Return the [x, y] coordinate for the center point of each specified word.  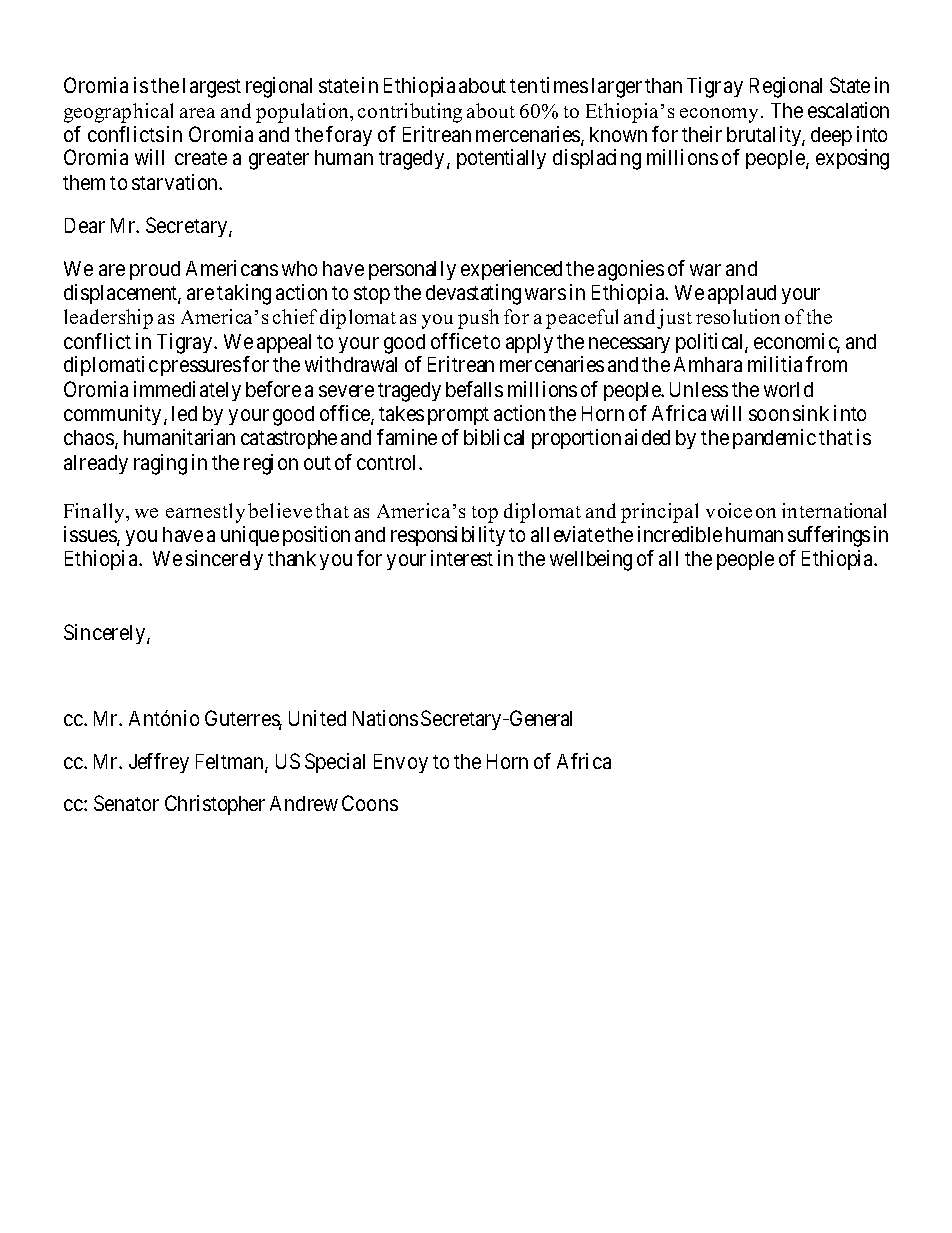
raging [160, 464]
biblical [494, 437]
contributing [410, 113]
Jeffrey [159, 763]
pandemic [774, 439]
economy [719, 115]
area [197, 113]
